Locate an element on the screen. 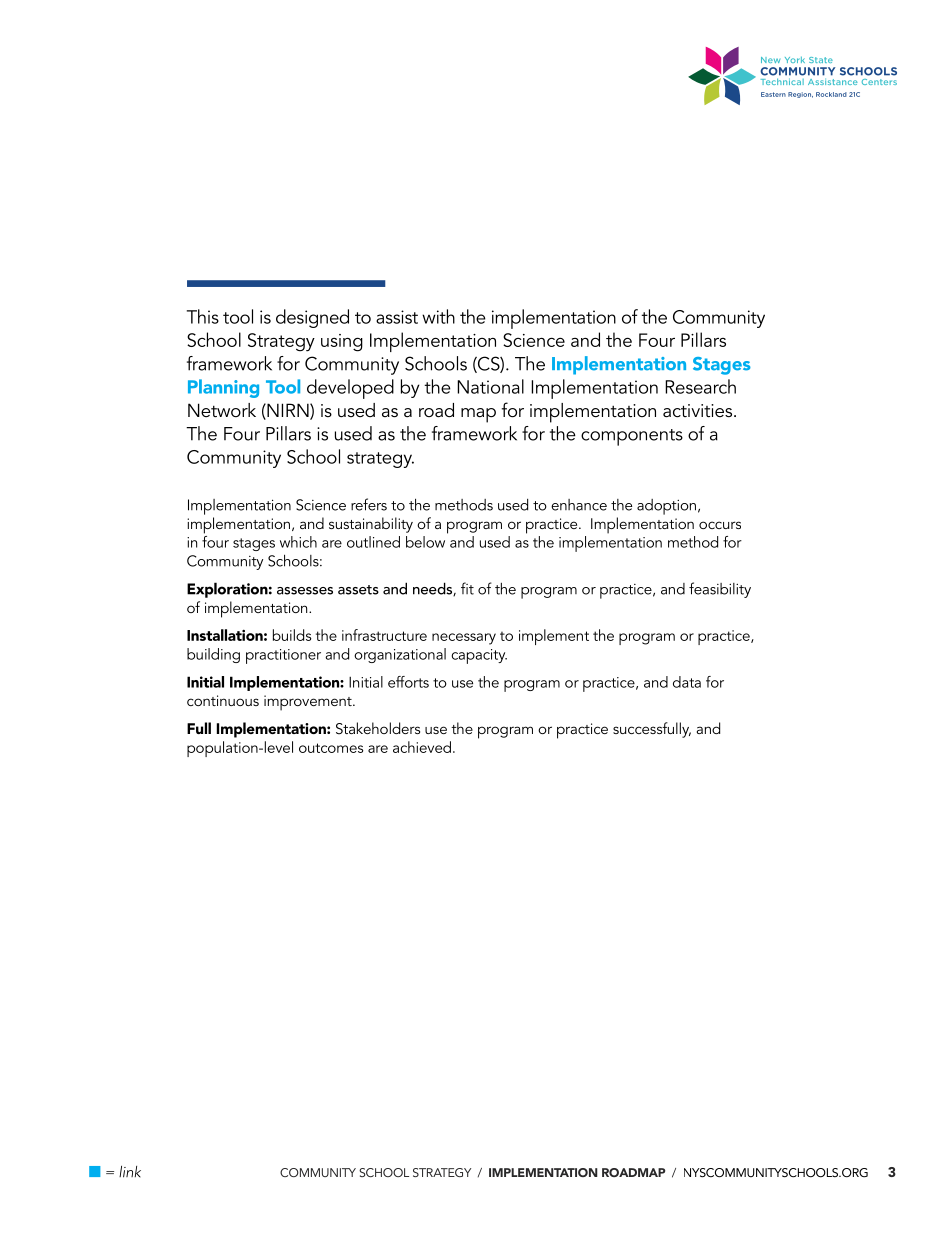  link is located at coordinates (130, 1172).
